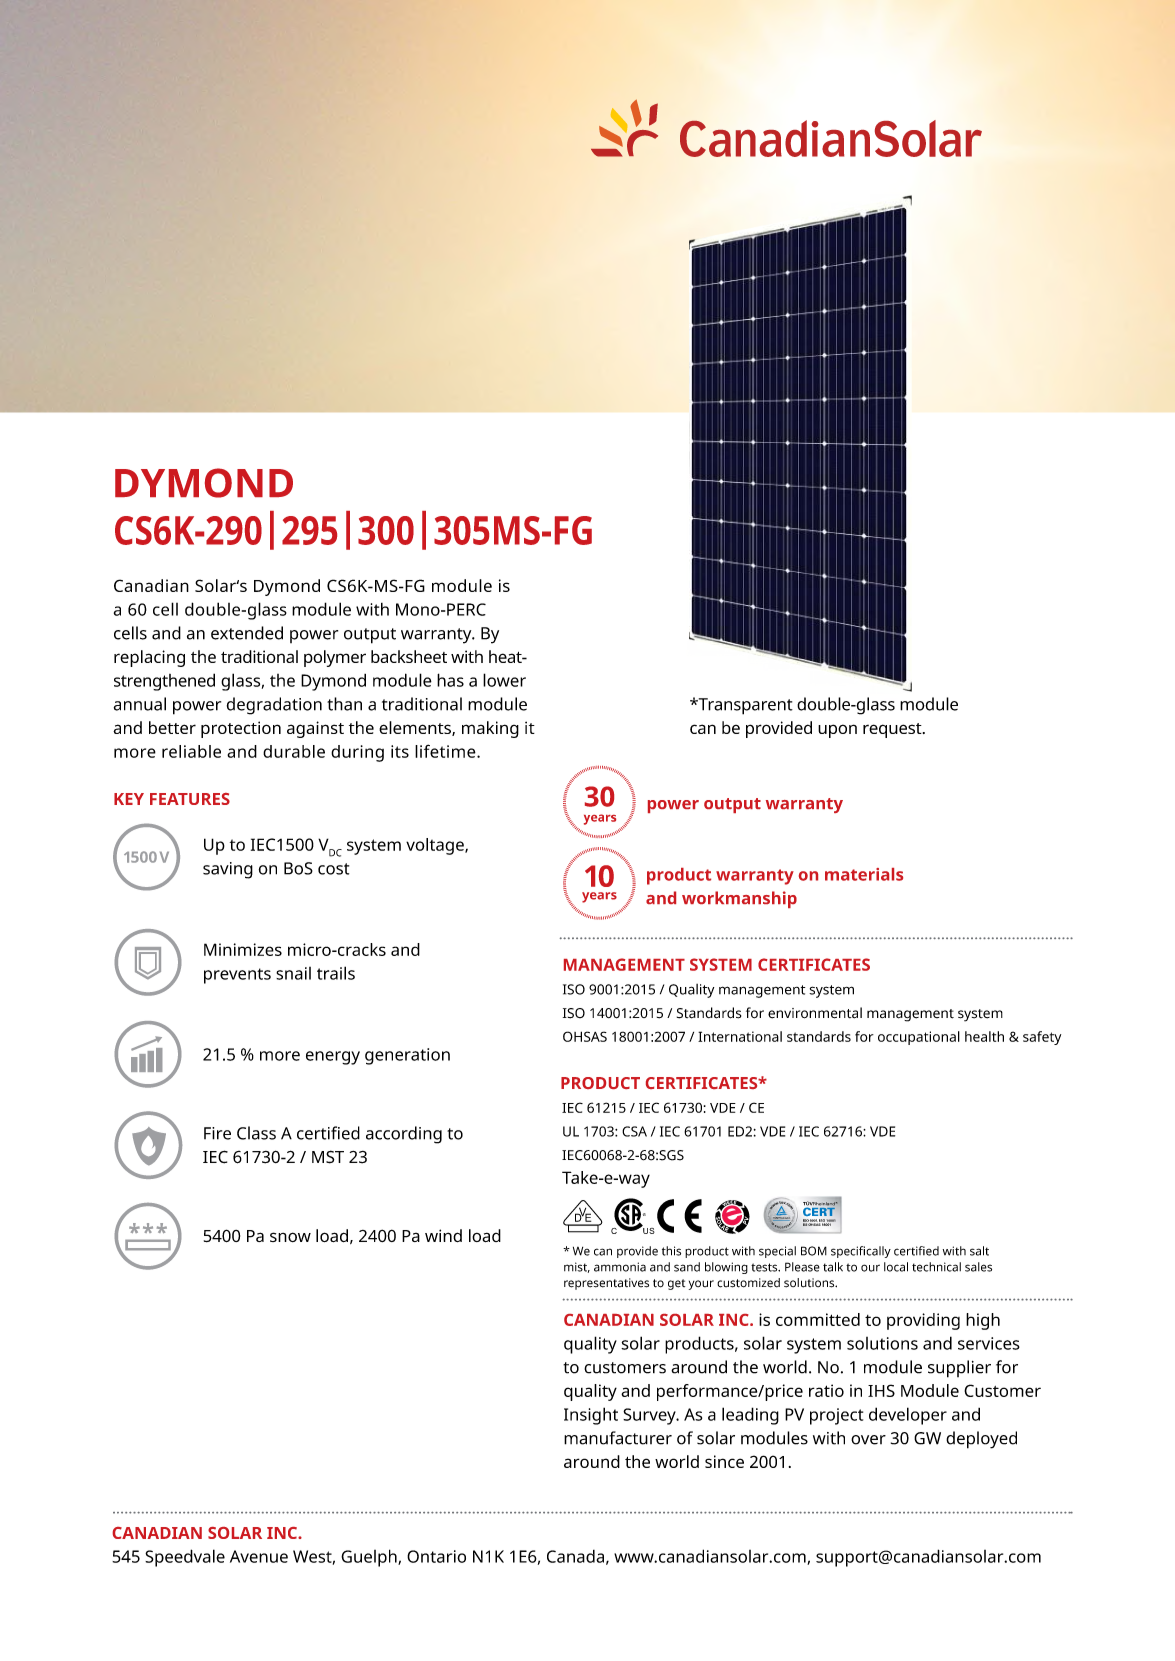  What do you see at coordinates (247, 633) in the screenshot?
I see `extended` at bounding box center [247, 633].
